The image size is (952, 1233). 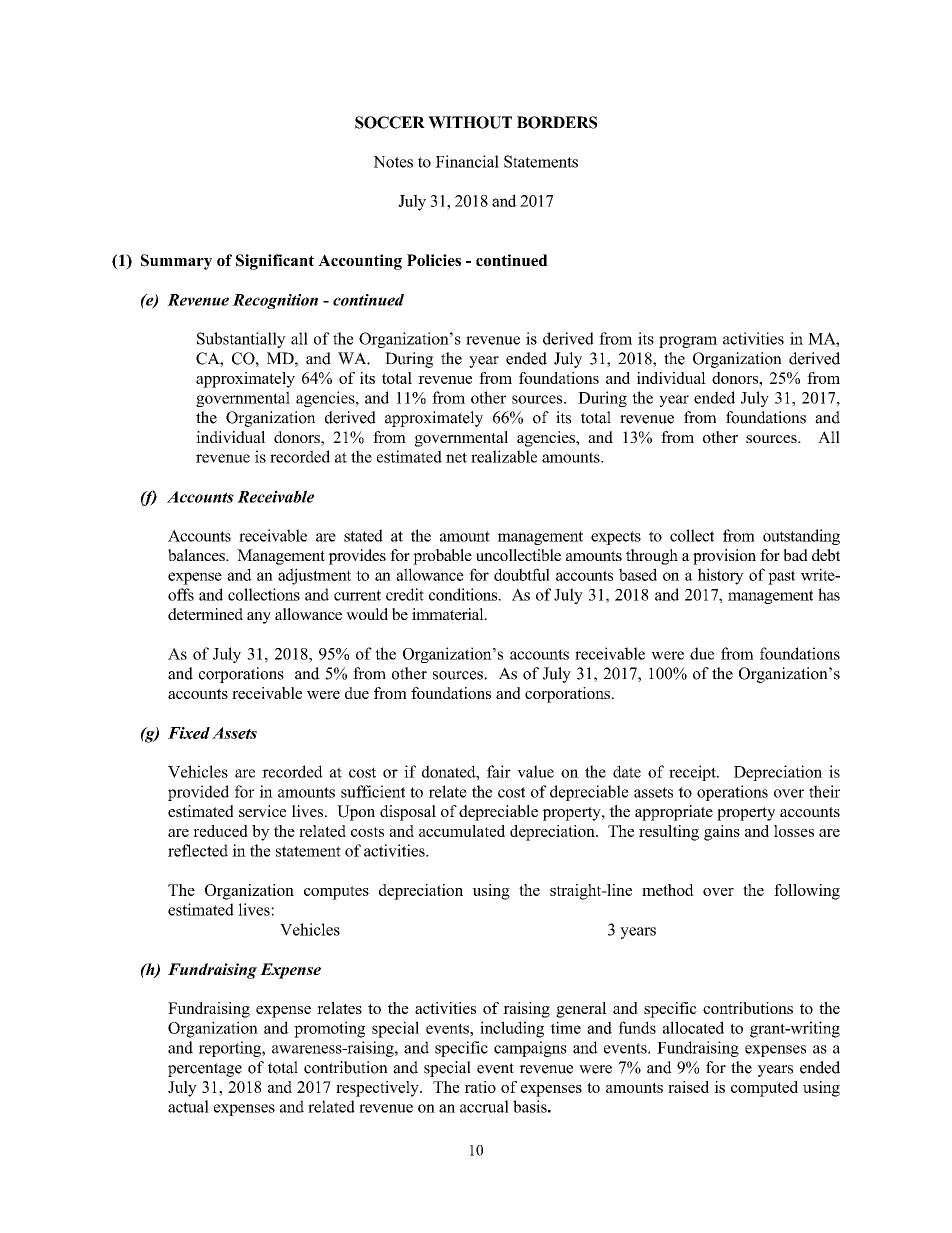 I want to click on Financial, so click(x=467, y=161).
